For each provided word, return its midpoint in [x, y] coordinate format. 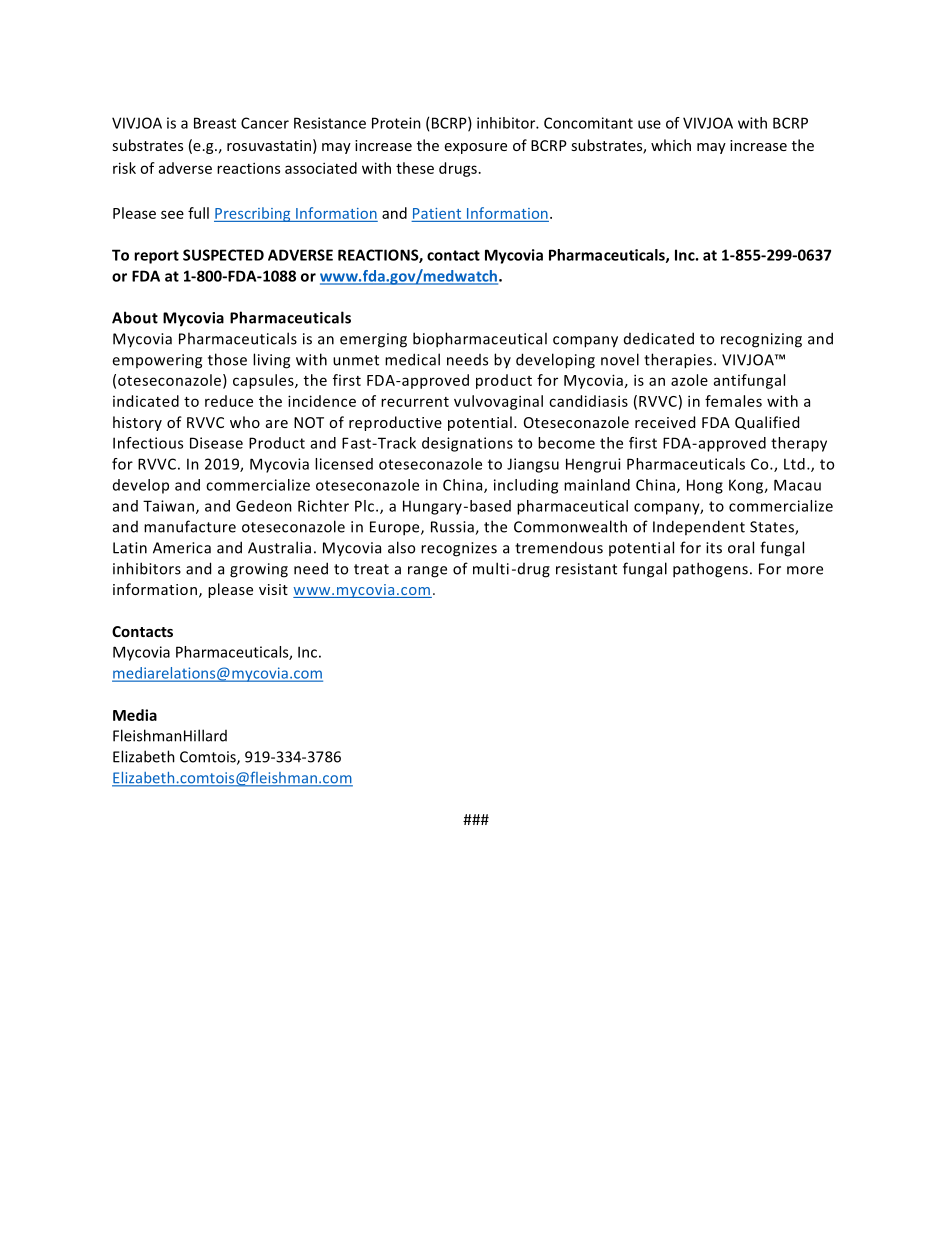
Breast [215, 123]
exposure [476, 148]
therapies [678, 361]
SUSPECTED [223, 255]
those [227, 359]
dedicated [659, 338]
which [671, 145]
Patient [437, 213]
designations [467, 444]
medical [412, 359]
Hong [705, 486]
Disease [216, 443]
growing [259, 570]
